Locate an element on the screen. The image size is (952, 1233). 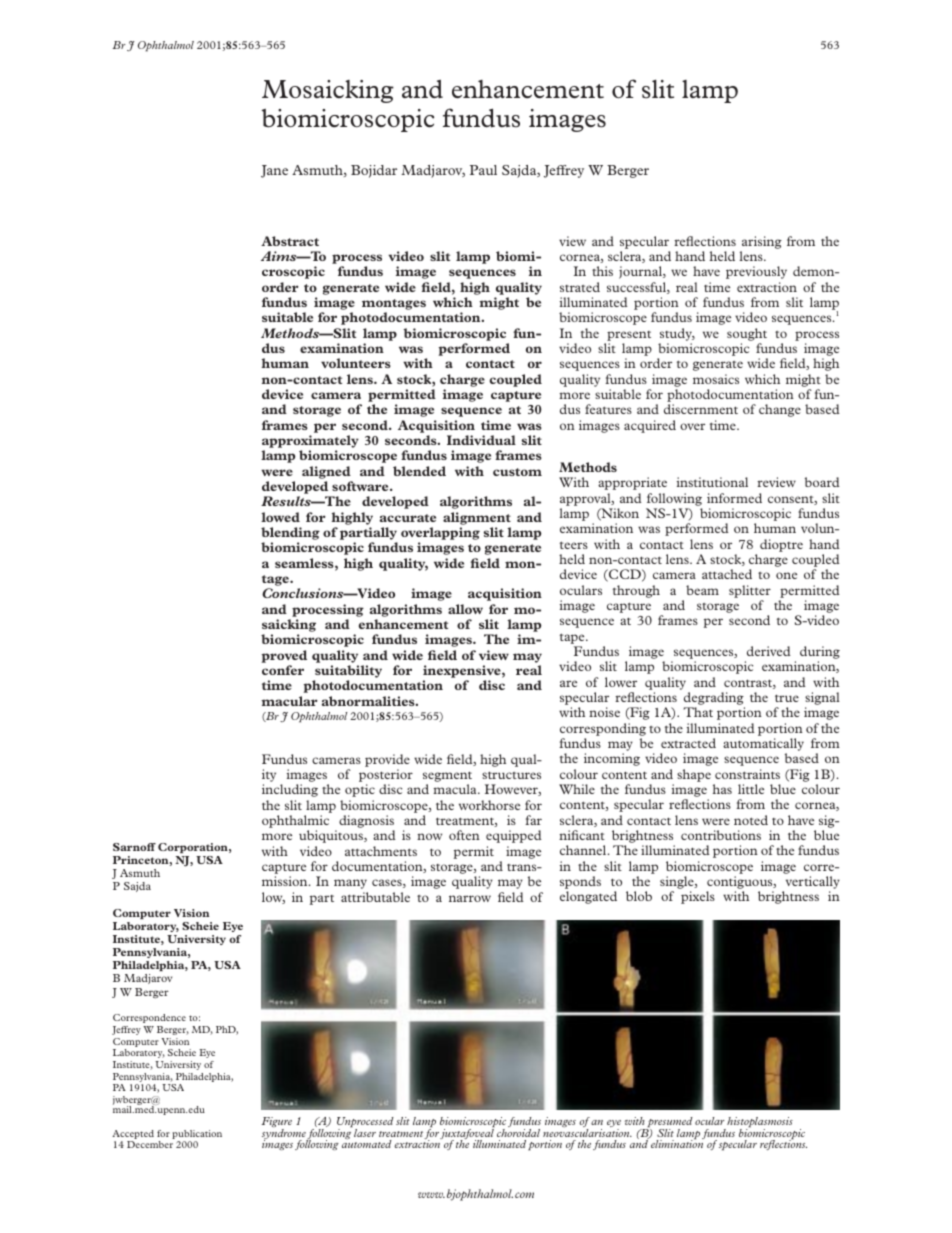
publication is located at coordinates (197, 1134).
